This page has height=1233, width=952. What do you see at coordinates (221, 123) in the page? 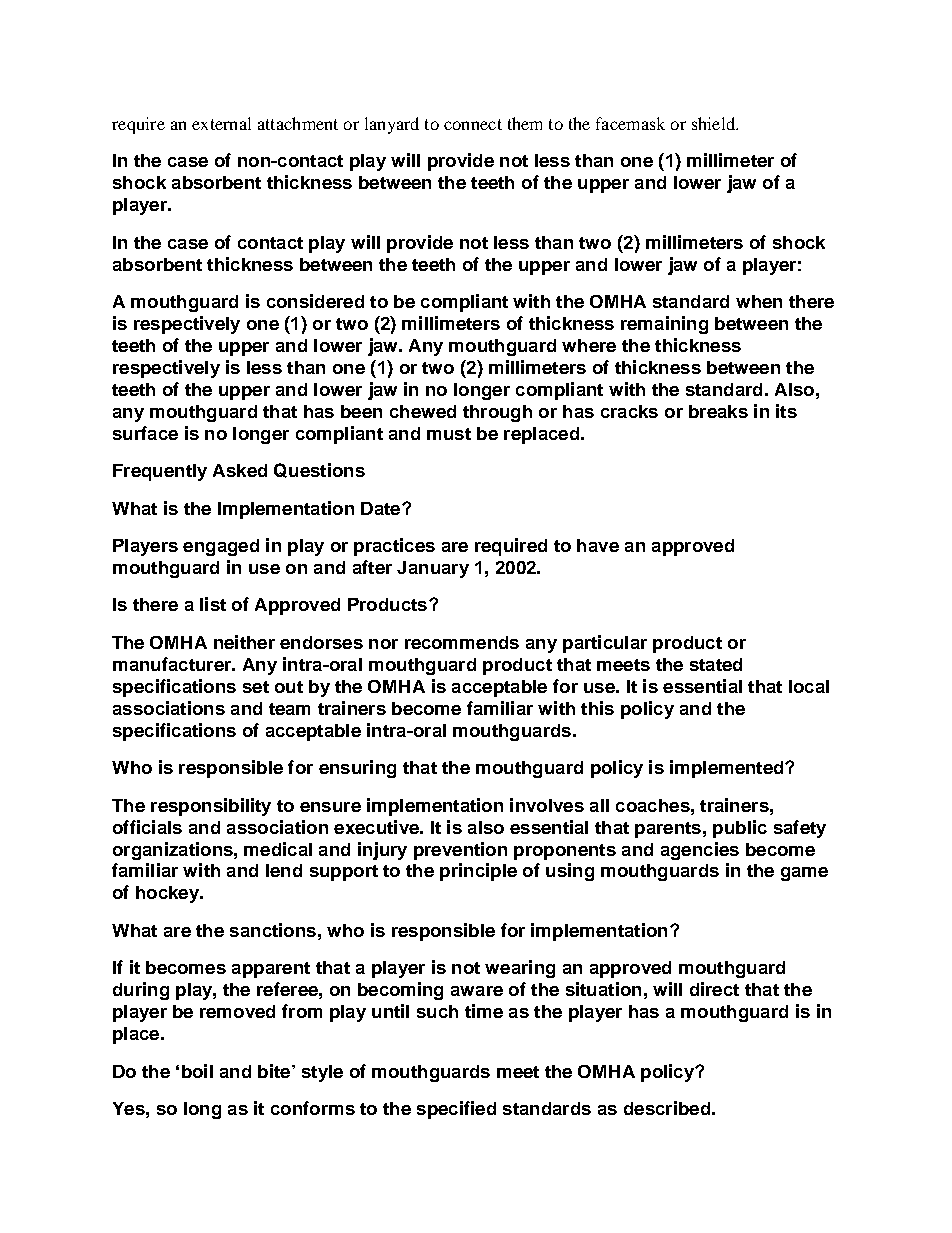
I see `external` at bounding box center [221, 123].
